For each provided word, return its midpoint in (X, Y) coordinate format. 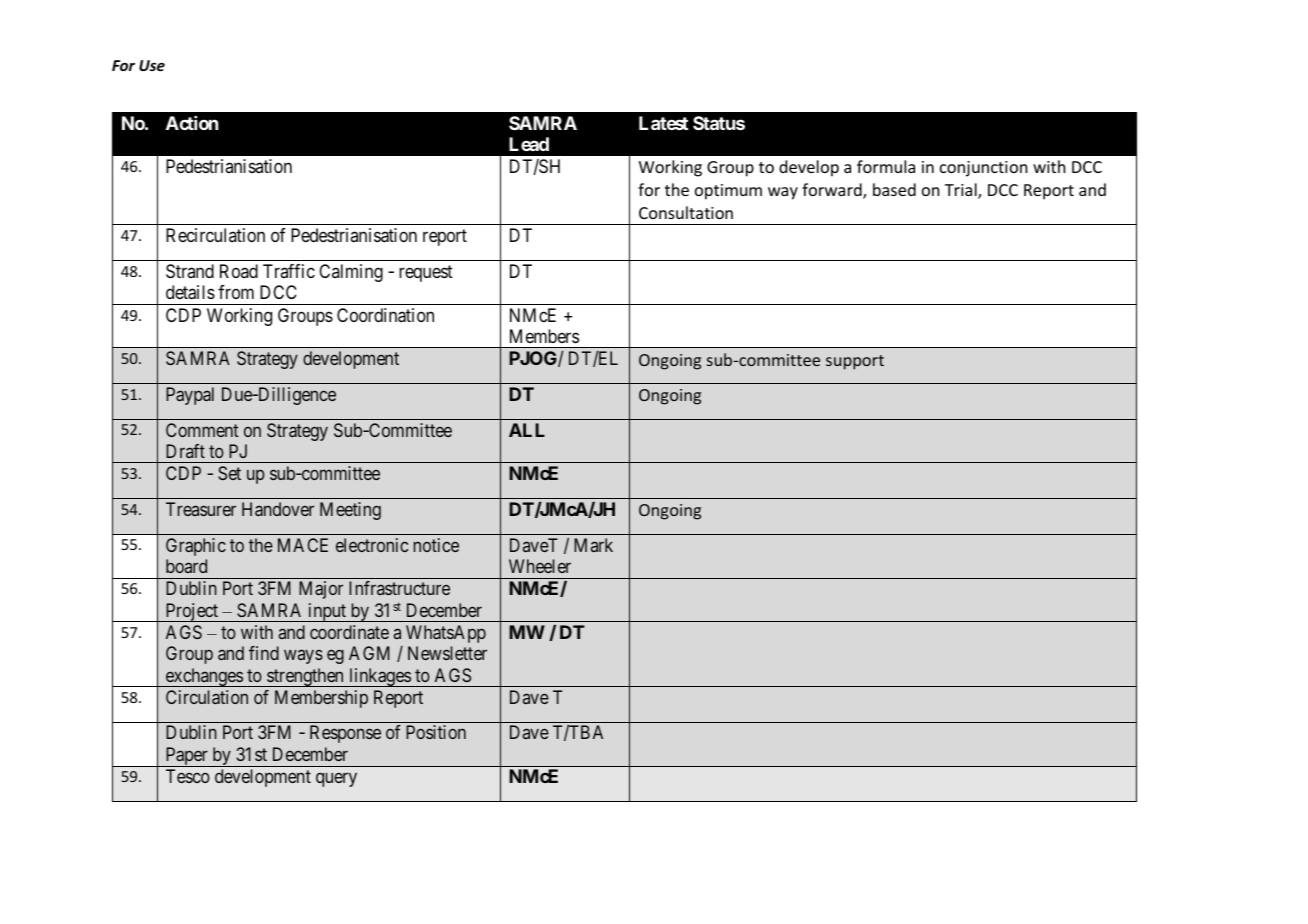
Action (192, 123)
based (894, 189)
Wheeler (540, 566)
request (426, 273)
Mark (593, 545)
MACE (303, 545)
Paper (186, 757)
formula (886, 166)
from (236, 292)
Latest (663, 123)
